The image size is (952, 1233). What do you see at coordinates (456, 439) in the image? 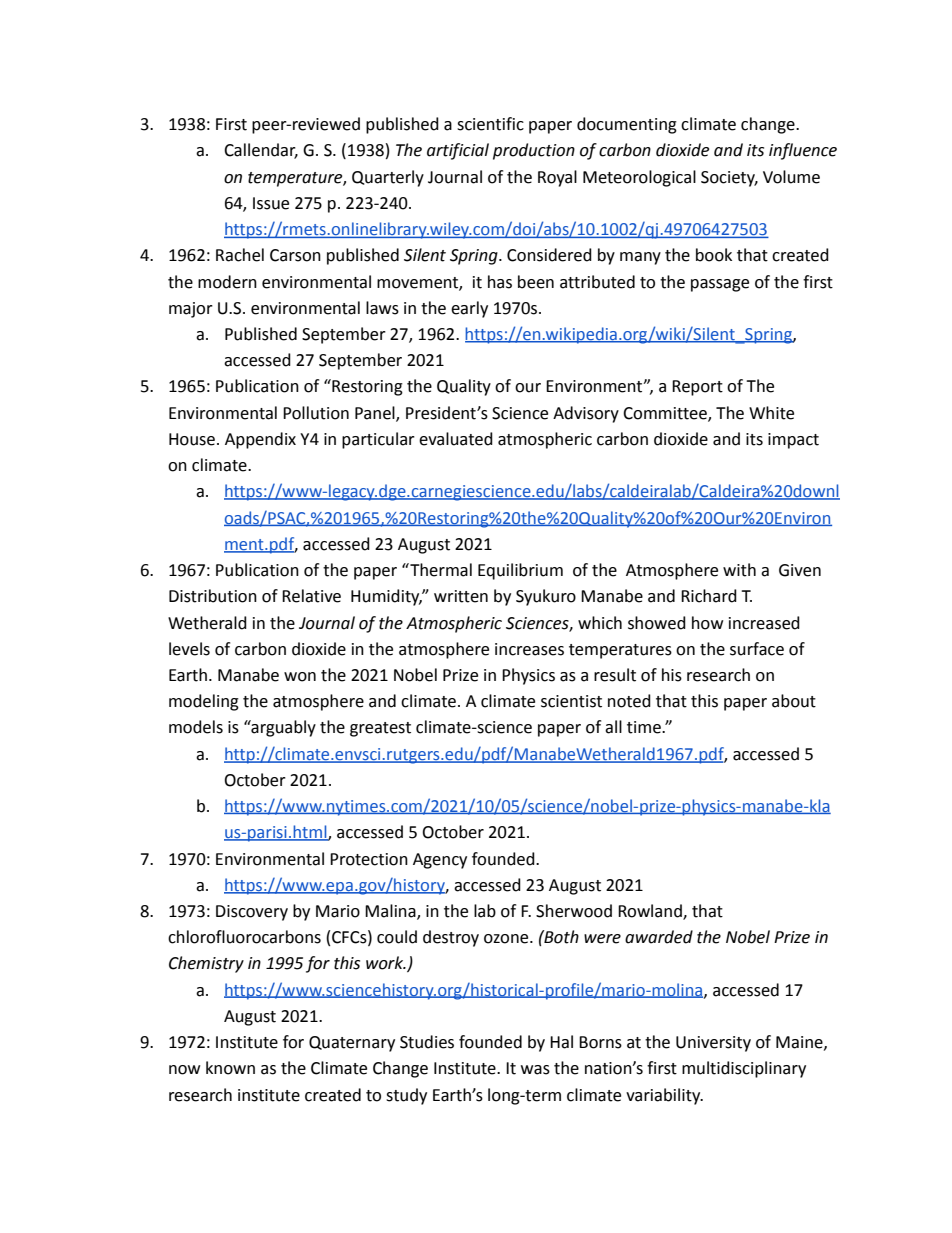
I see `evaluated` at bounding box center [456, 439].
